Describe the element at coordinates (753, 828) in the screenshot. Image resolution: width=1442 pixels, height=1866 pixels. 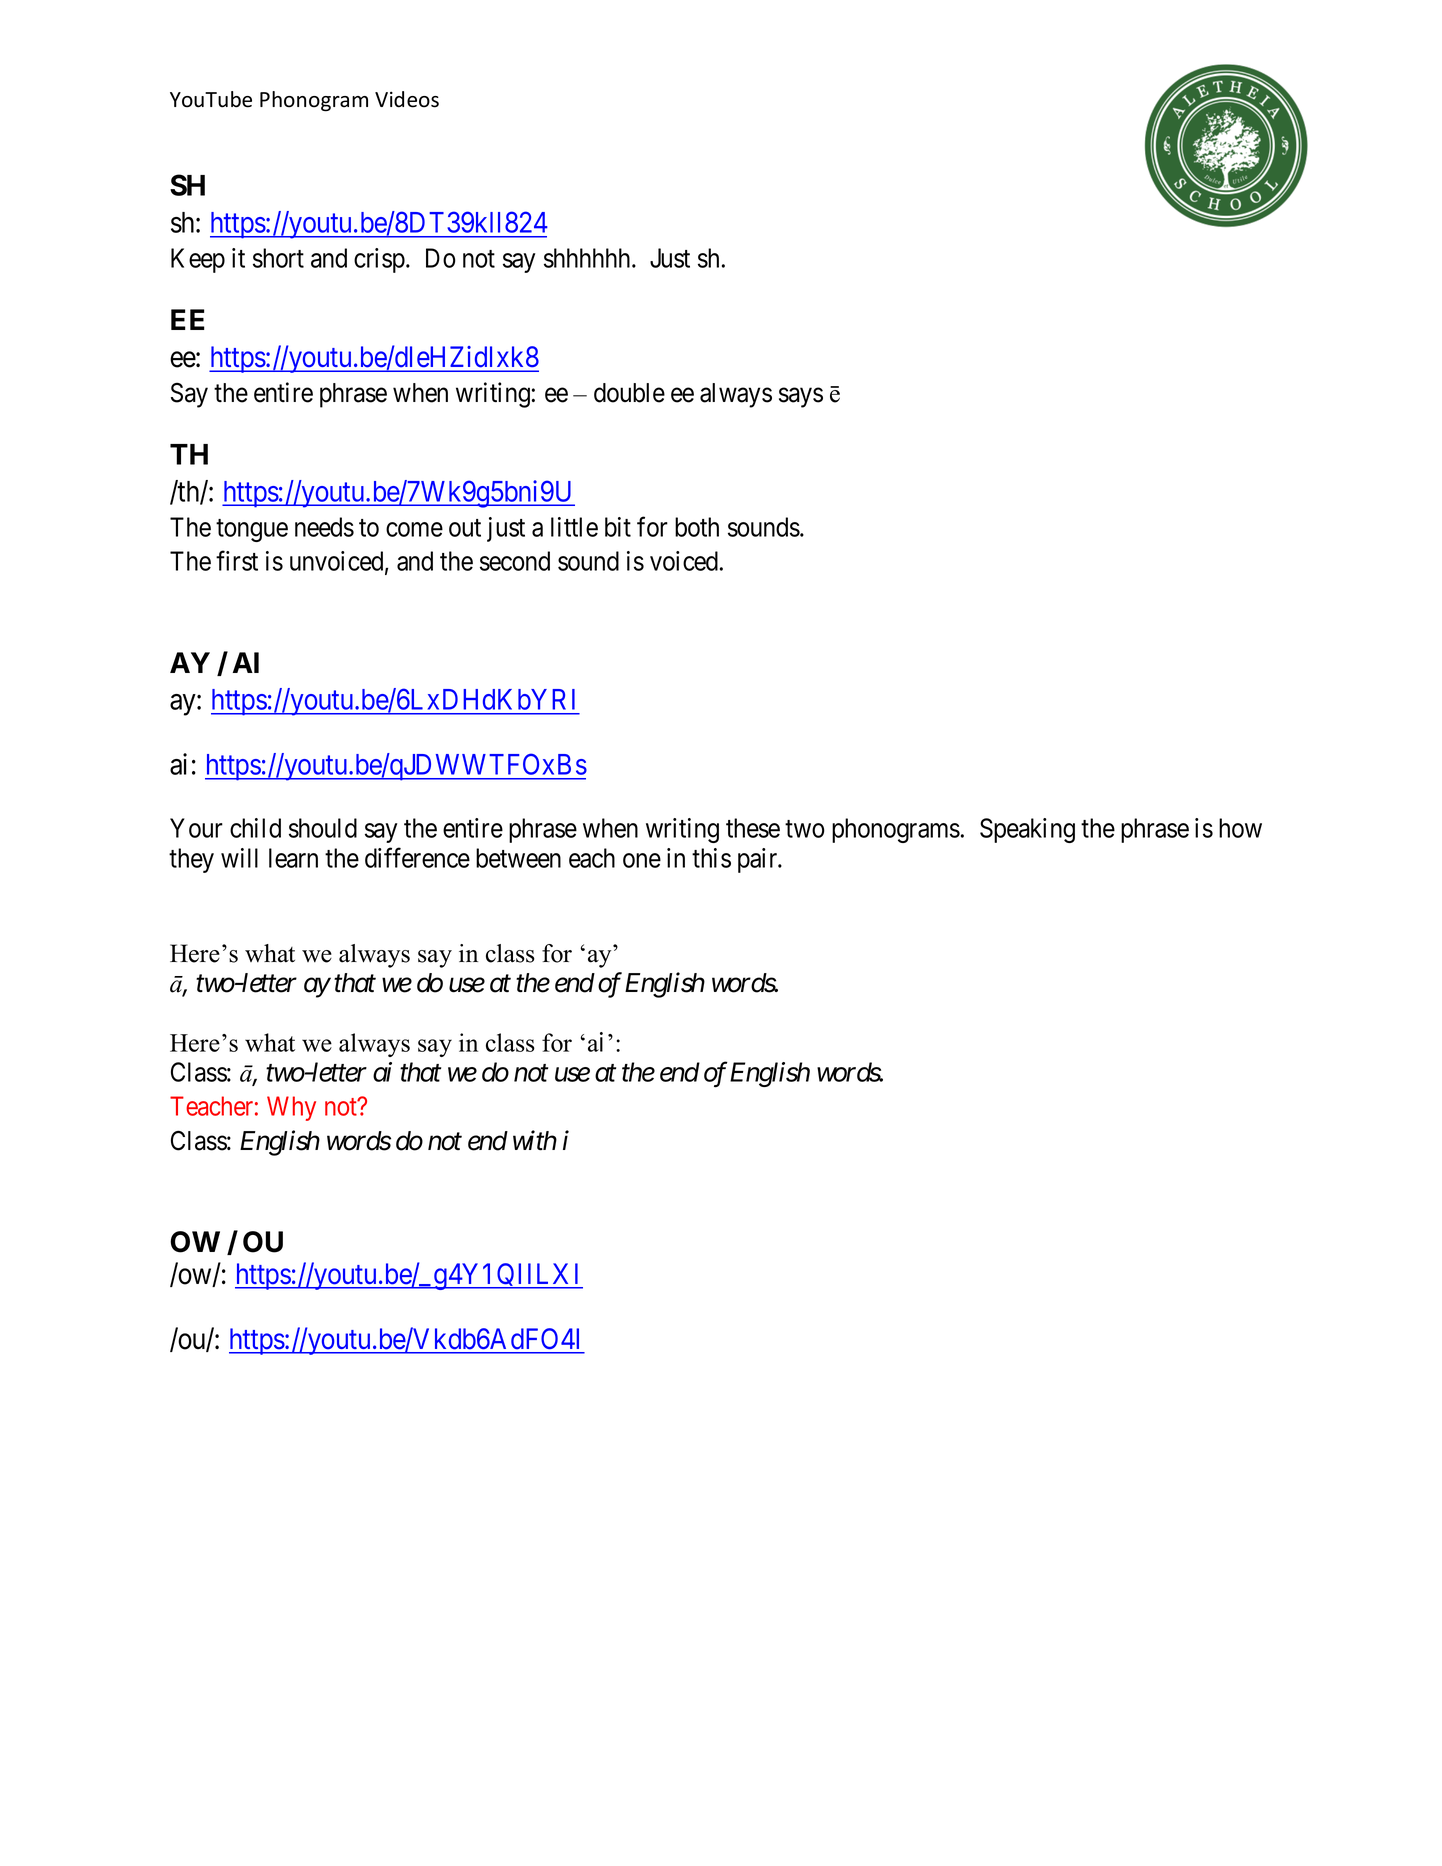
I see `these` at that location.
